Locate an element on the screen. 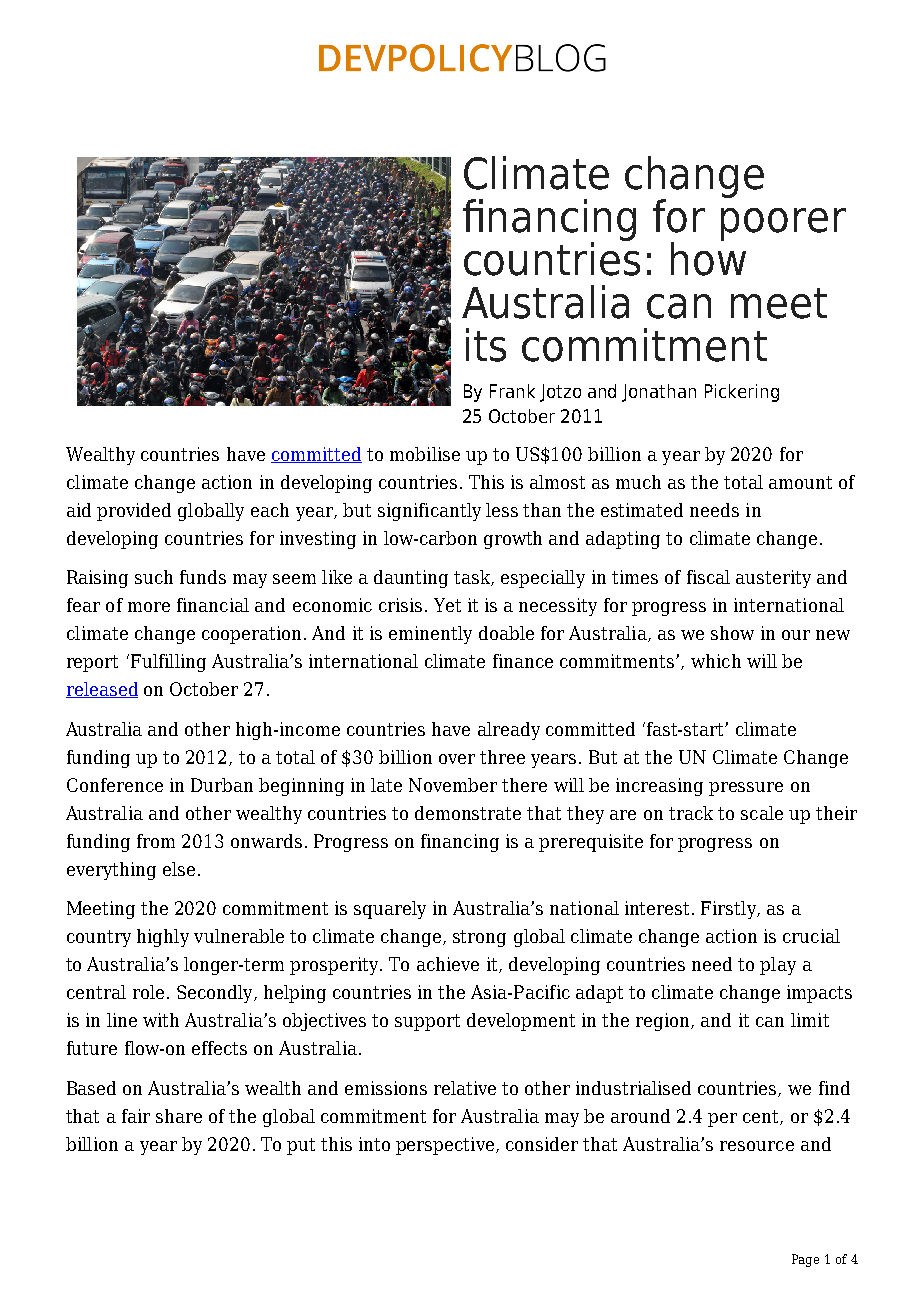  perspective is located at coordinates (446, 1146).
